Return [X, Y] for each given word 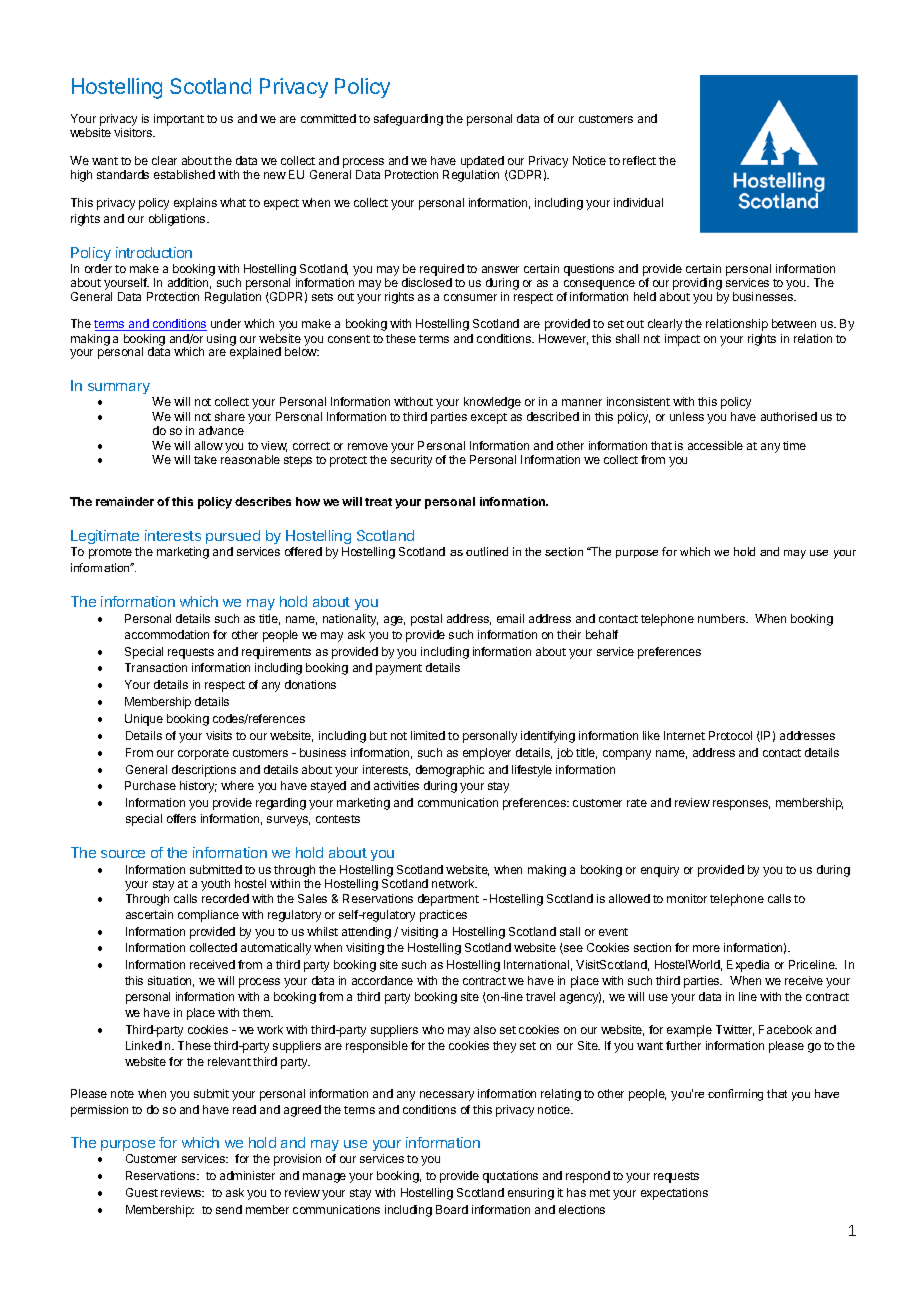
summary [119, 388]
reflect [639, 160]
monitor [687, 898]
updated [482, 163]
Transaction [156, 667]
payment [399, 669]
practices [443, 916]
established [184, 174]
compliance [208, 916]
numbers [722, 618]
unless [687, 416]
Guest [142, 1192]
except [489, 418]
